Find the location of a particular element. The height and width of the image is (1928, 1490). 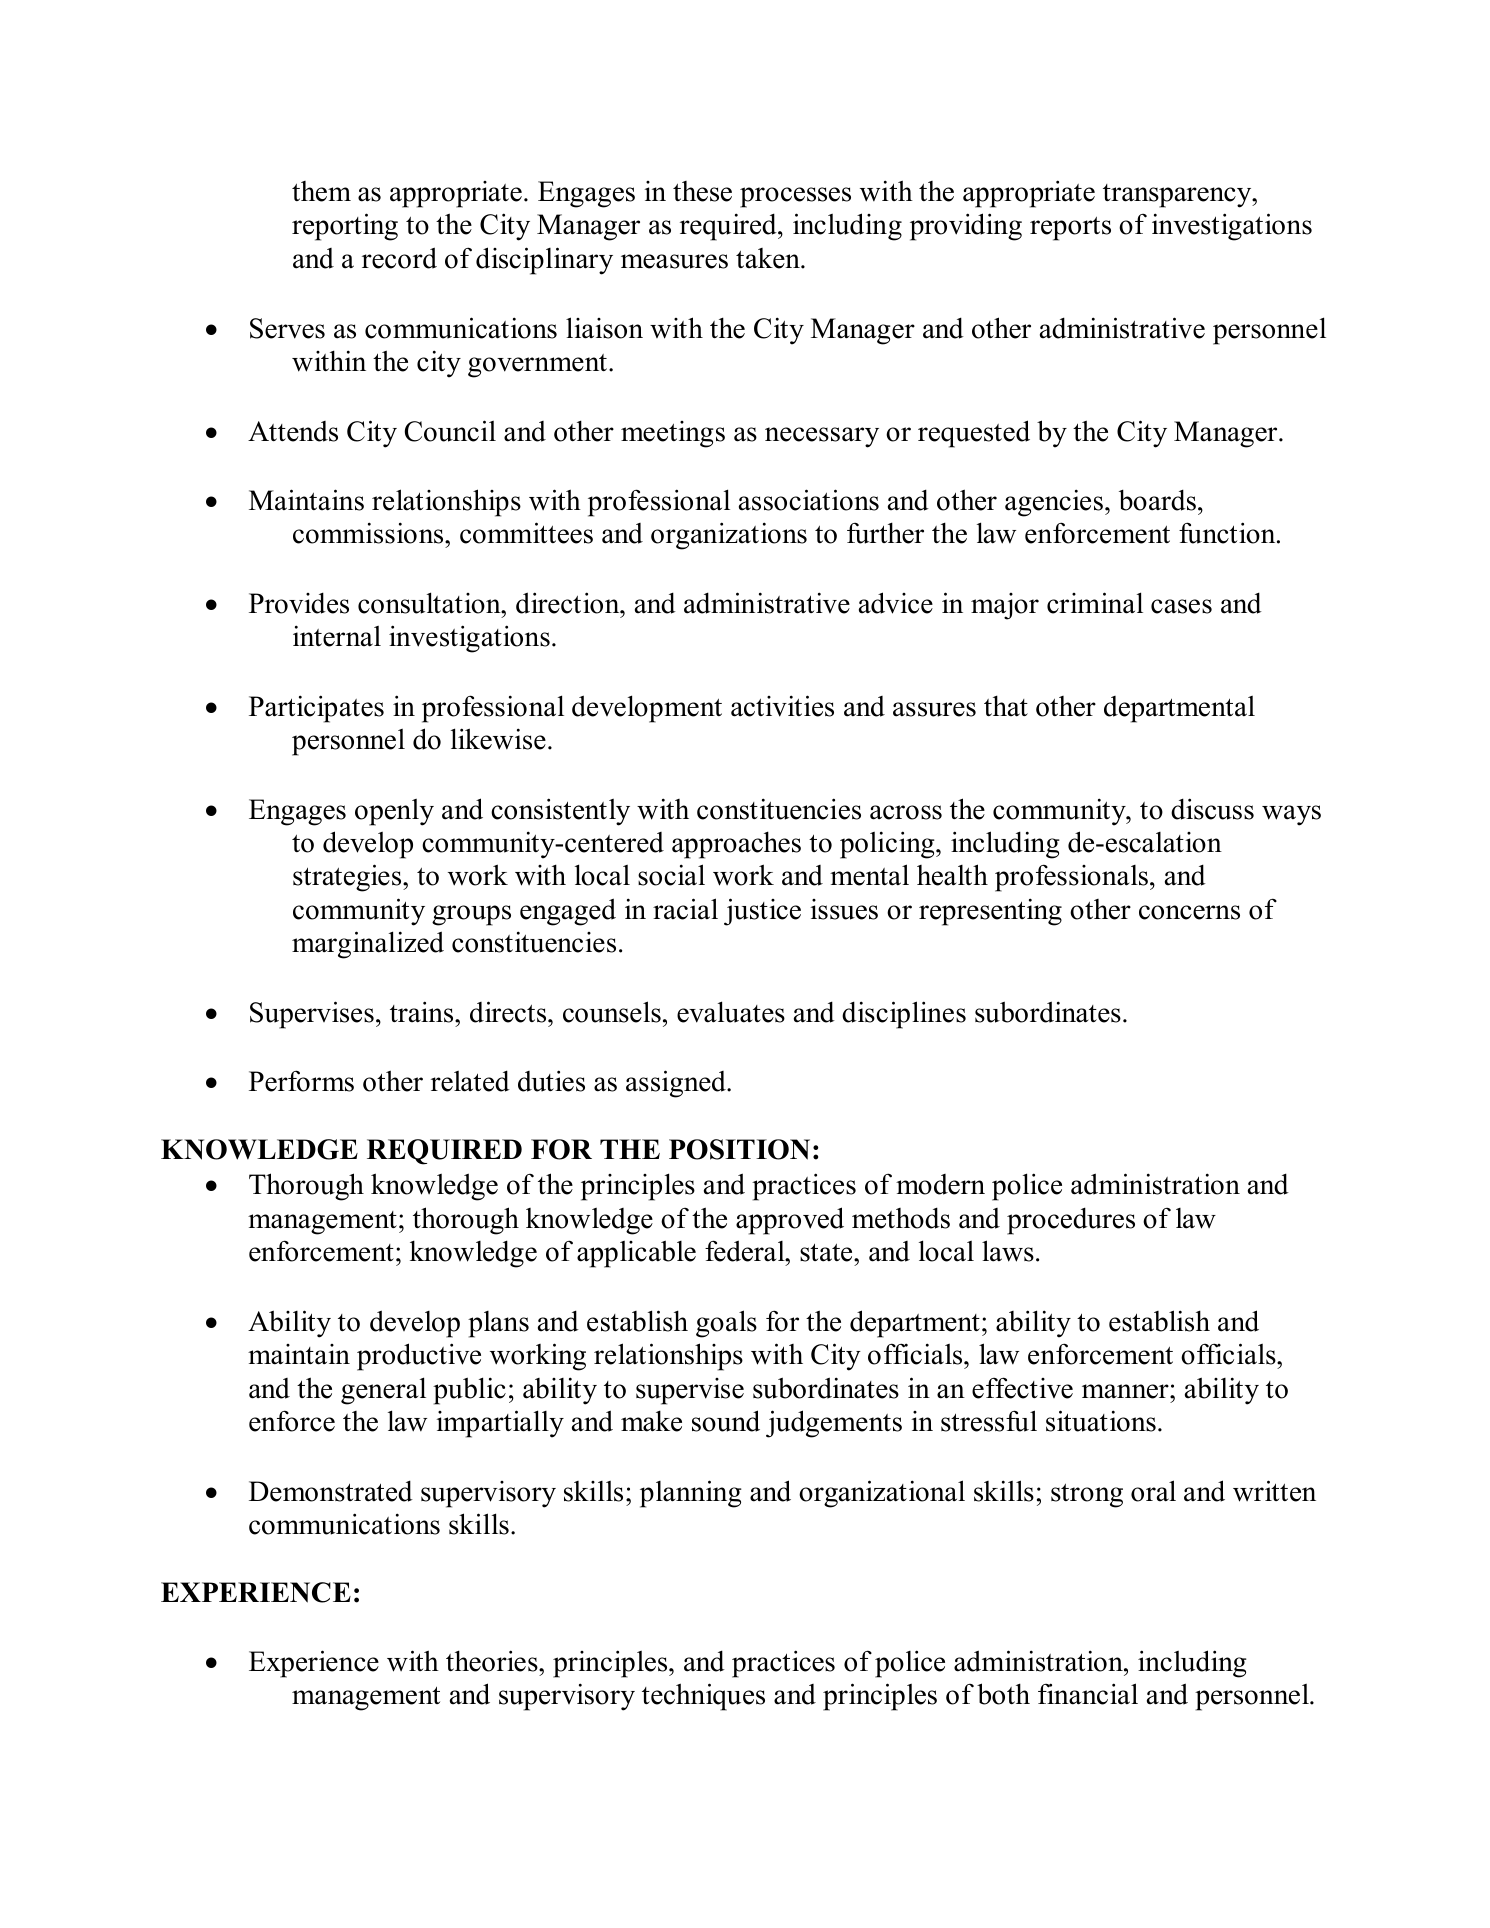

justice is located at coordinates (762, 912).
